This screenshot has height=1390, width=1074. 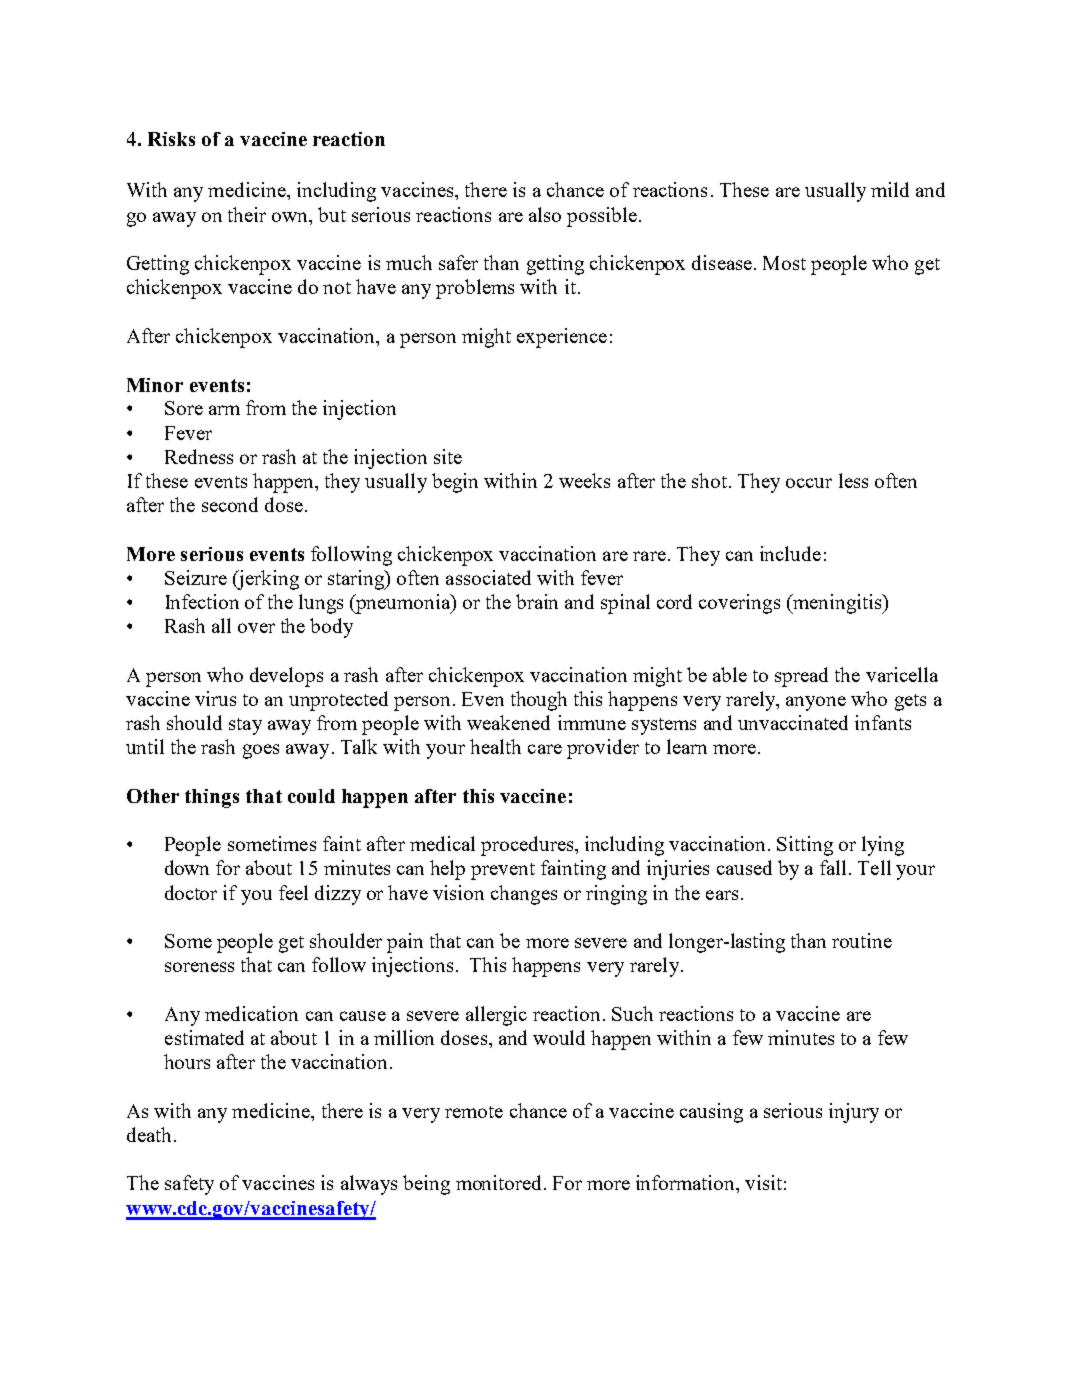 I want to click on monitored, so click(x=500, y=1182).
